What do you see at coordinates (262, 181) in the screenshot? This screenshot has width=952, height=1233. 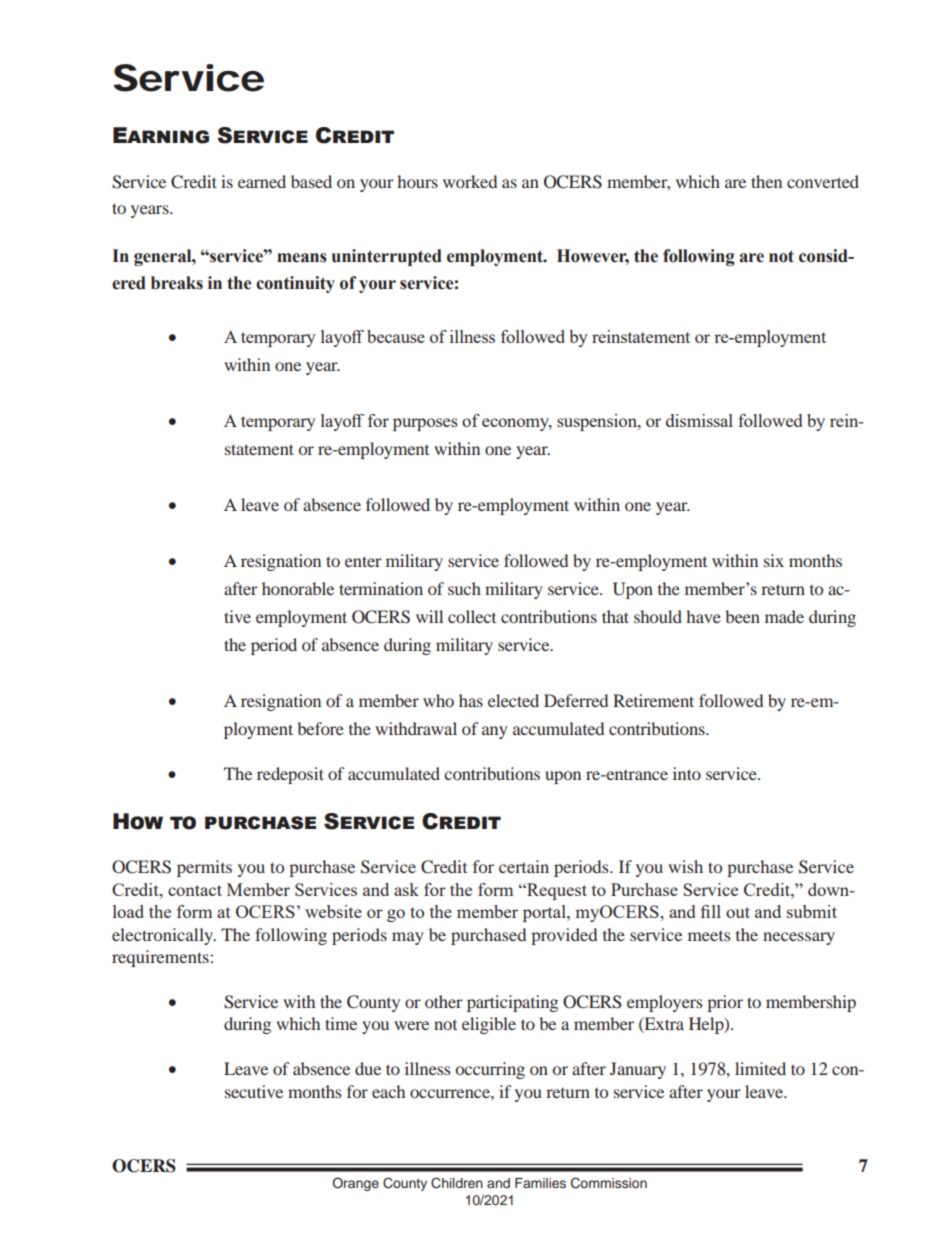 I see `earned` at bounding box center [262, 181].
